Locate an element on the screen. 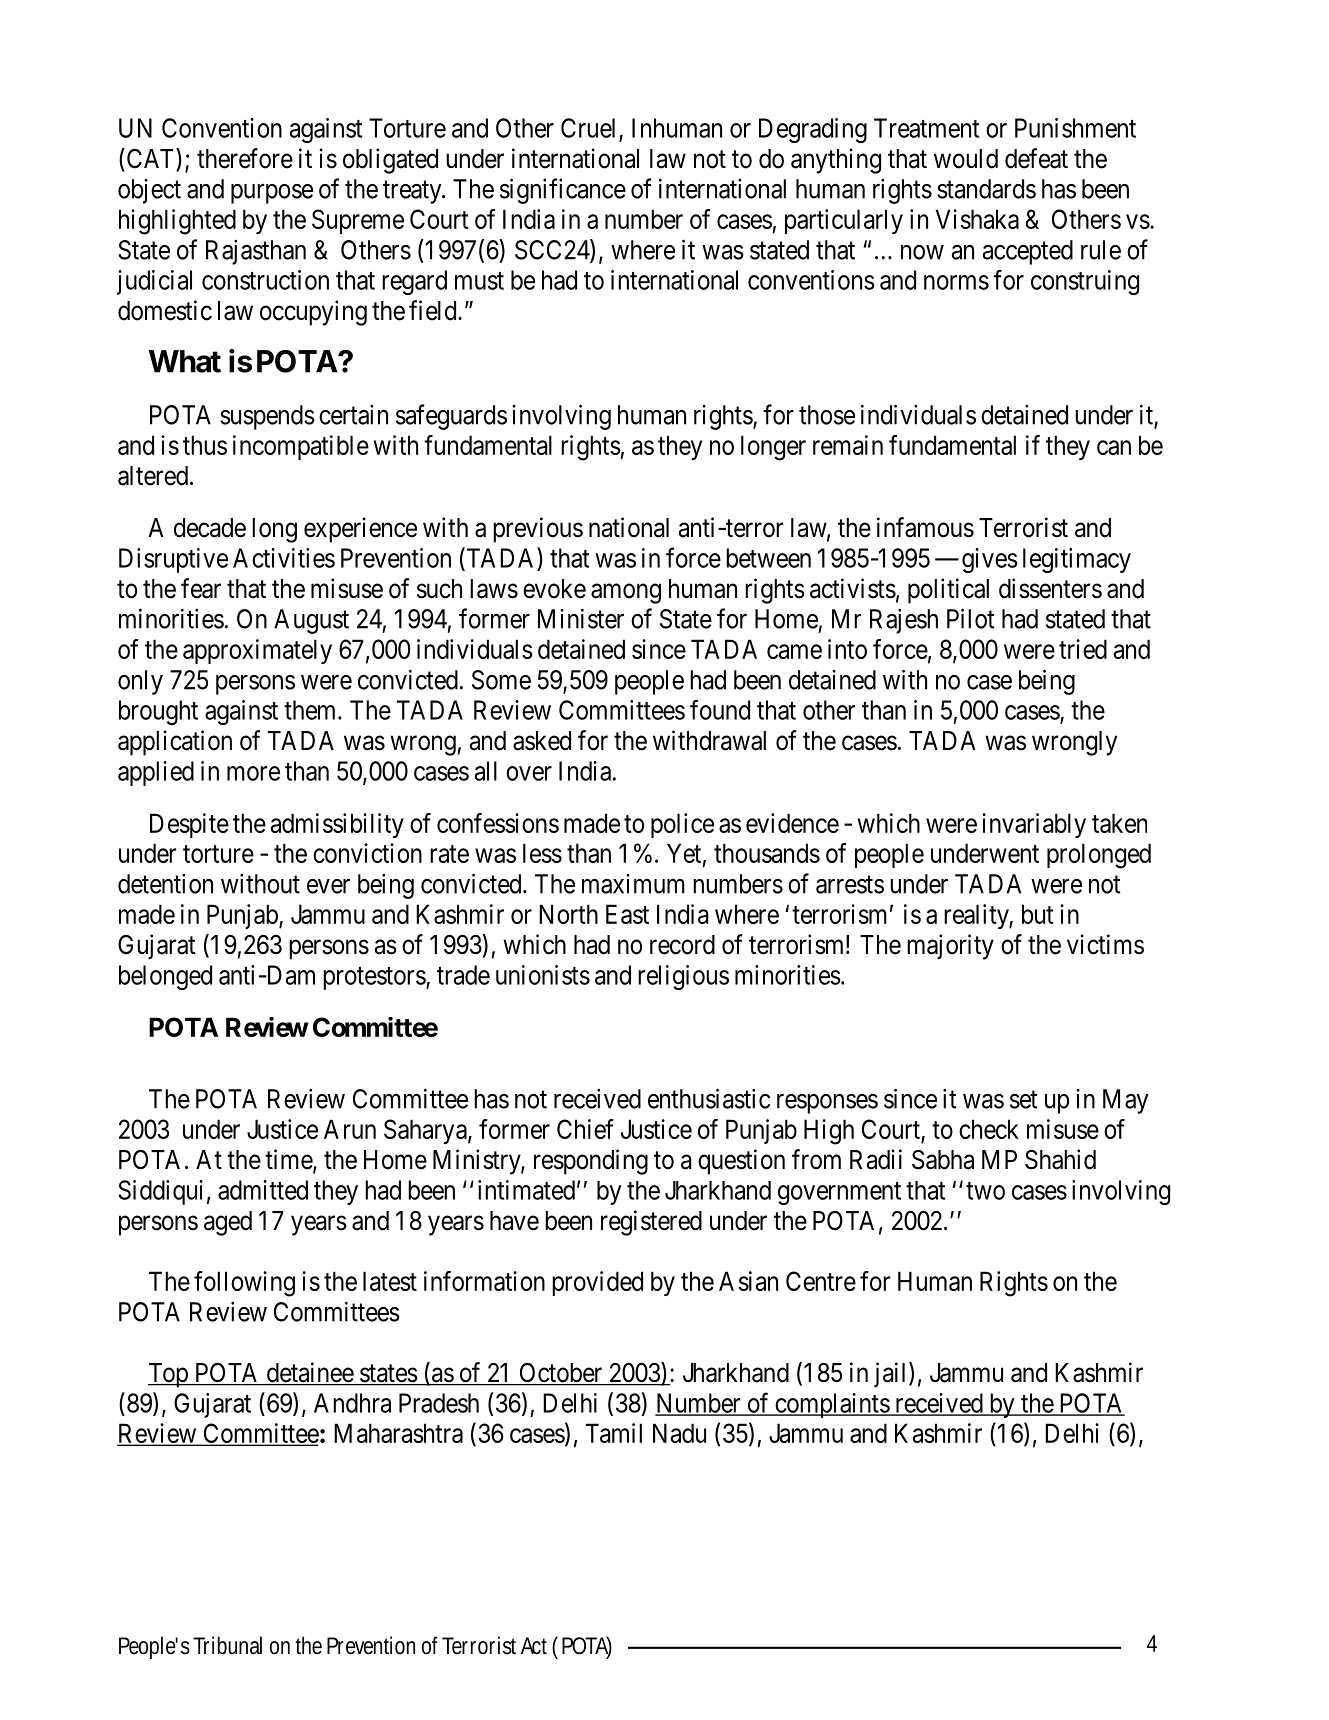 The image size is (1329, 1720). gives is located at coordinates (990, 560).
